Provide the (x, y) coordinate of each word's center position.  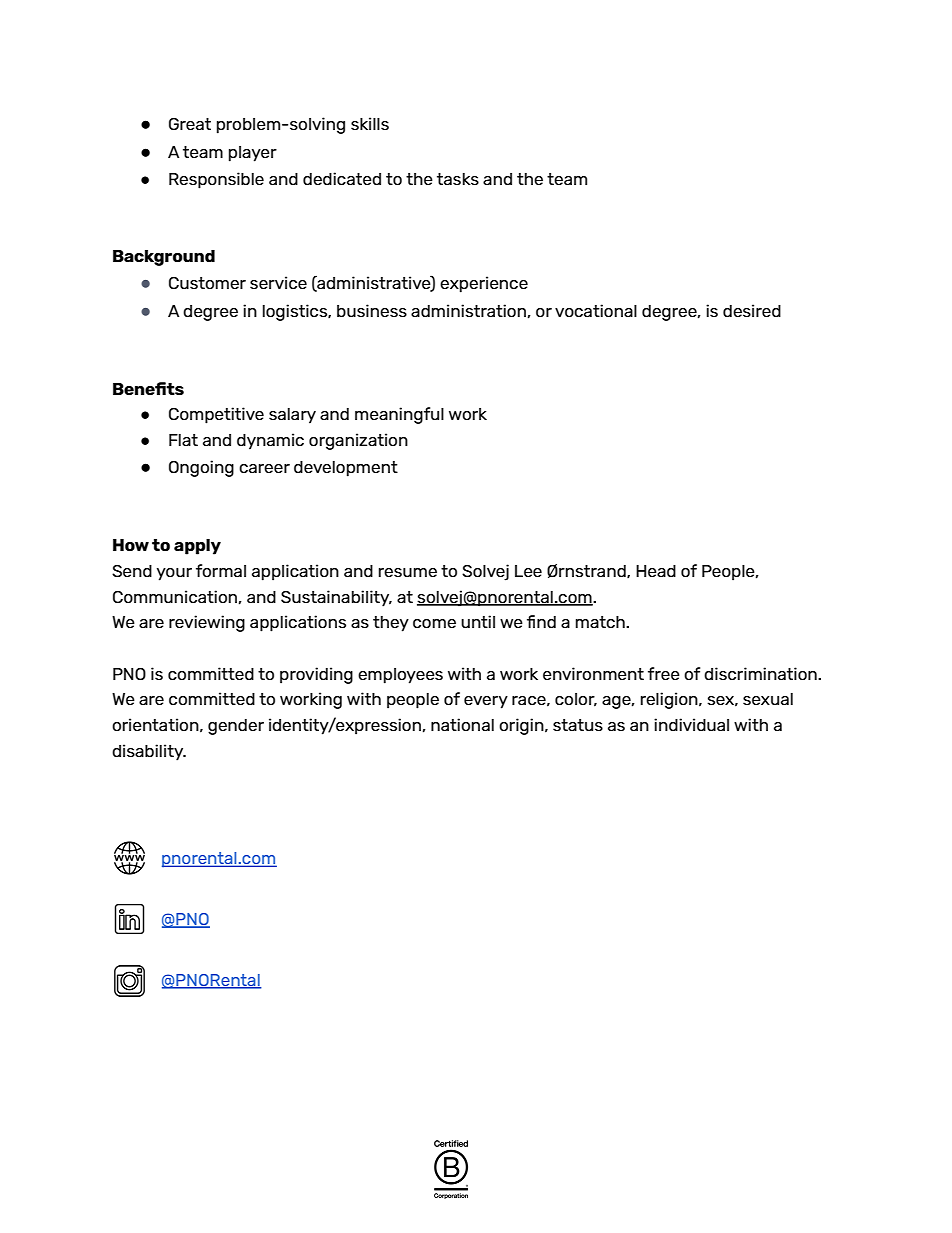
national (462, 724)
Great (190, 124)
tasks (458, 179)
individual (691, 724)
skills (370, 123)
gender (236, 727)
